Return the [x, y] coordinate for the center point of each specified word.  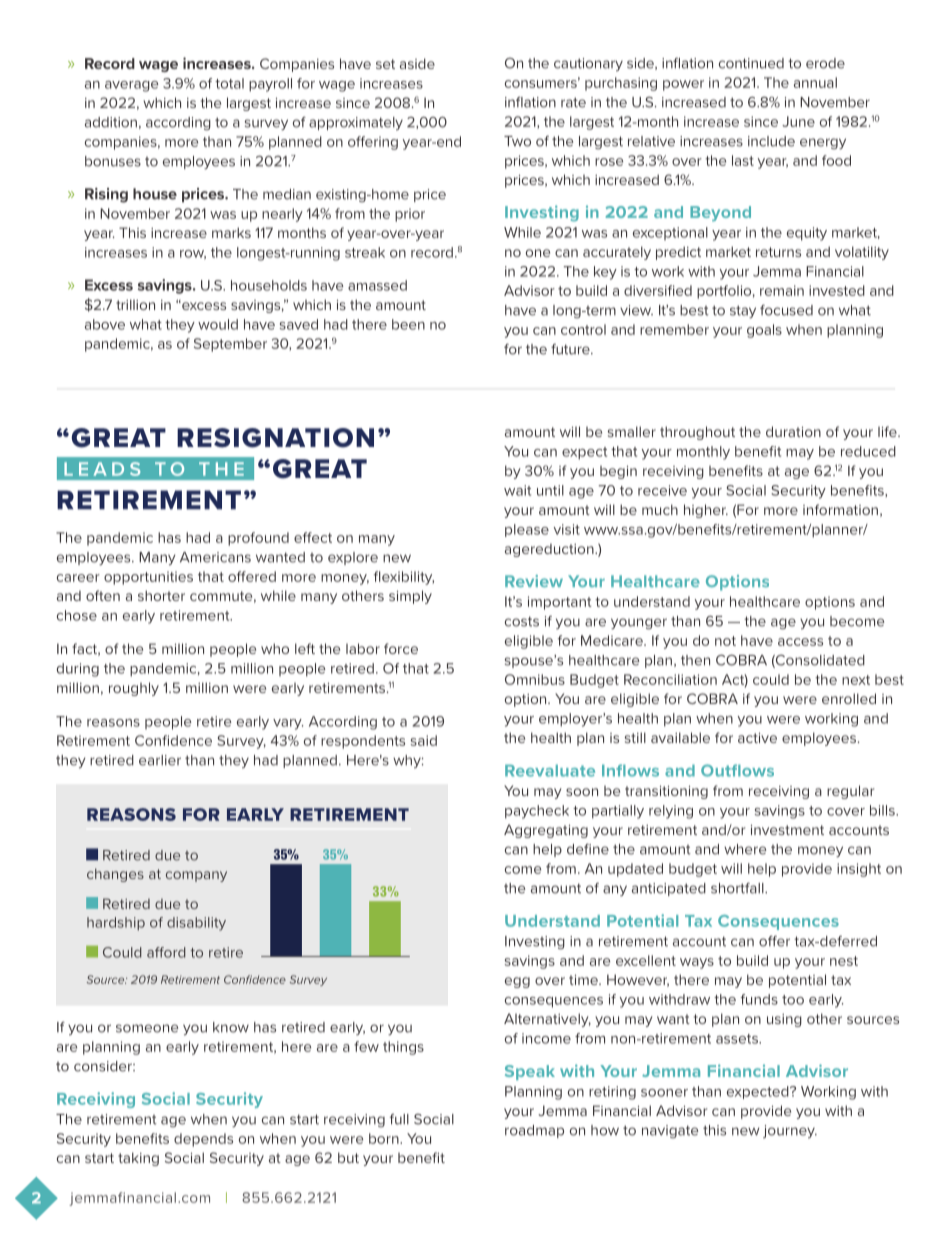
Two [517, 141]
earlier [160, 760]
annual [815, 82]
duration [793, 431]
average [131, 86]
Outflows [737, 770]
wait [517, 490]
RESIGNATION [275, 438]
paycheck [537, 812]
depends [203, 1140]
